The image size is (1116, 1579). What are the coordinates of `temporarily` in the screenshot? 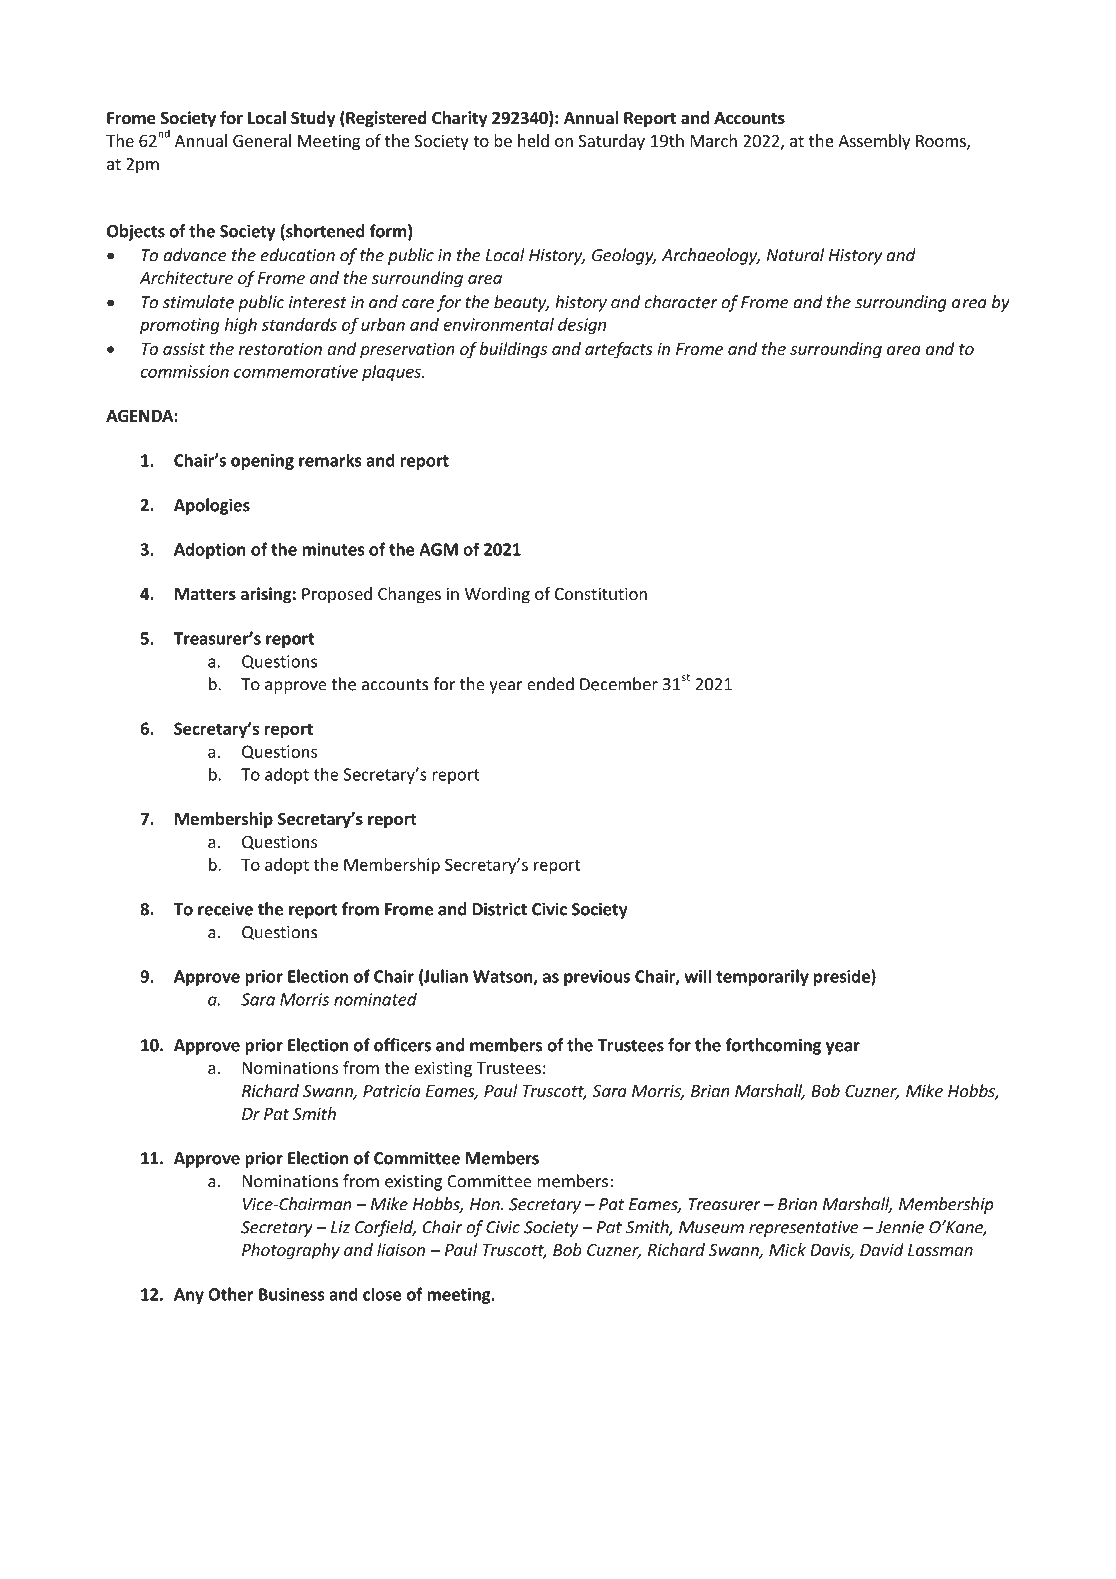 It's located at (762, 977).
